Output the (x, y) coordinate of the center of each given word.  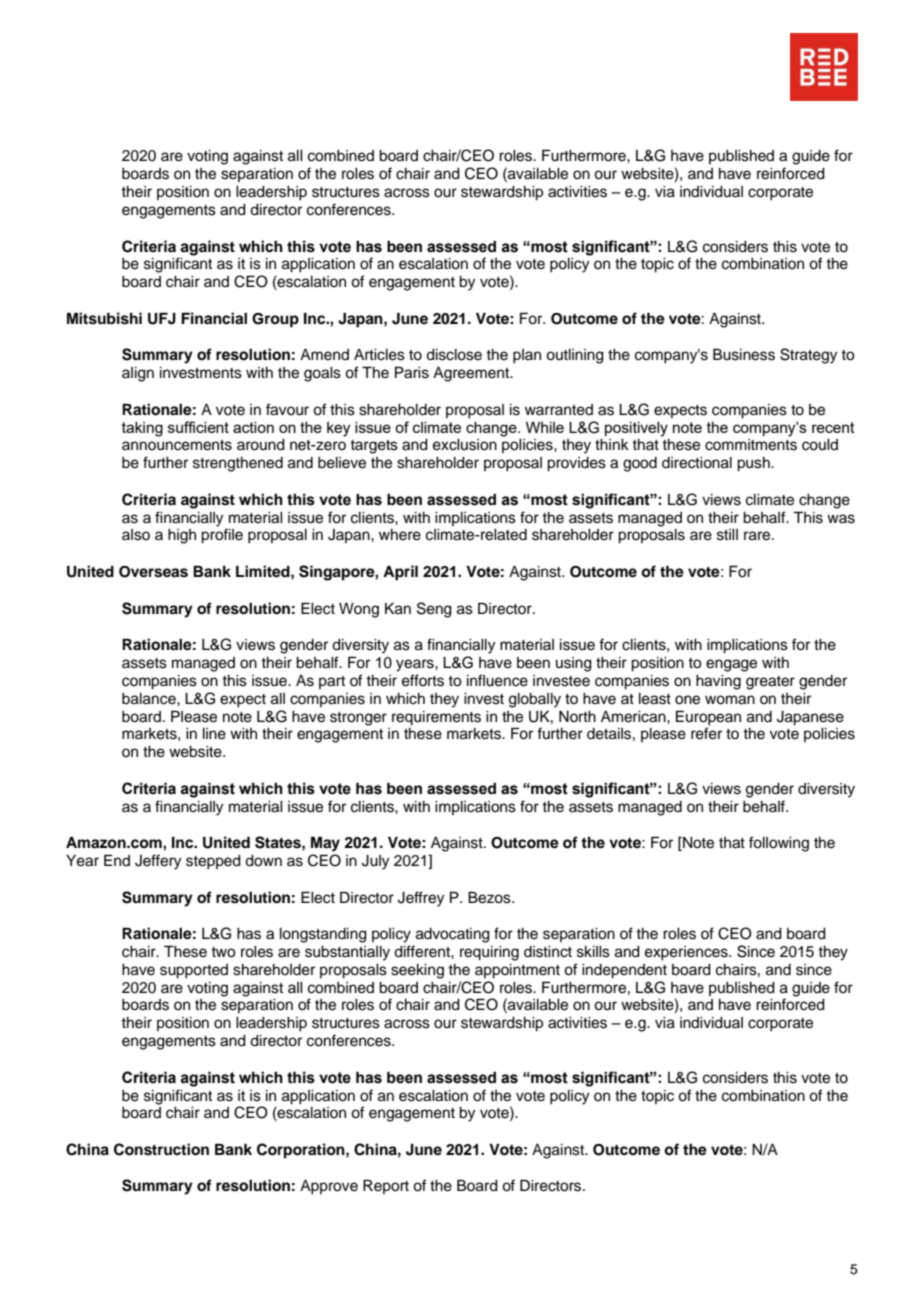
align (138, 374)
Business (744, 354)
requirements (436, 718)
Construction (161, 1149)
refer (706, 733)
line (214, 734)
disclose (454, 355)
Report (386, 1186)
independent (624, 971)
